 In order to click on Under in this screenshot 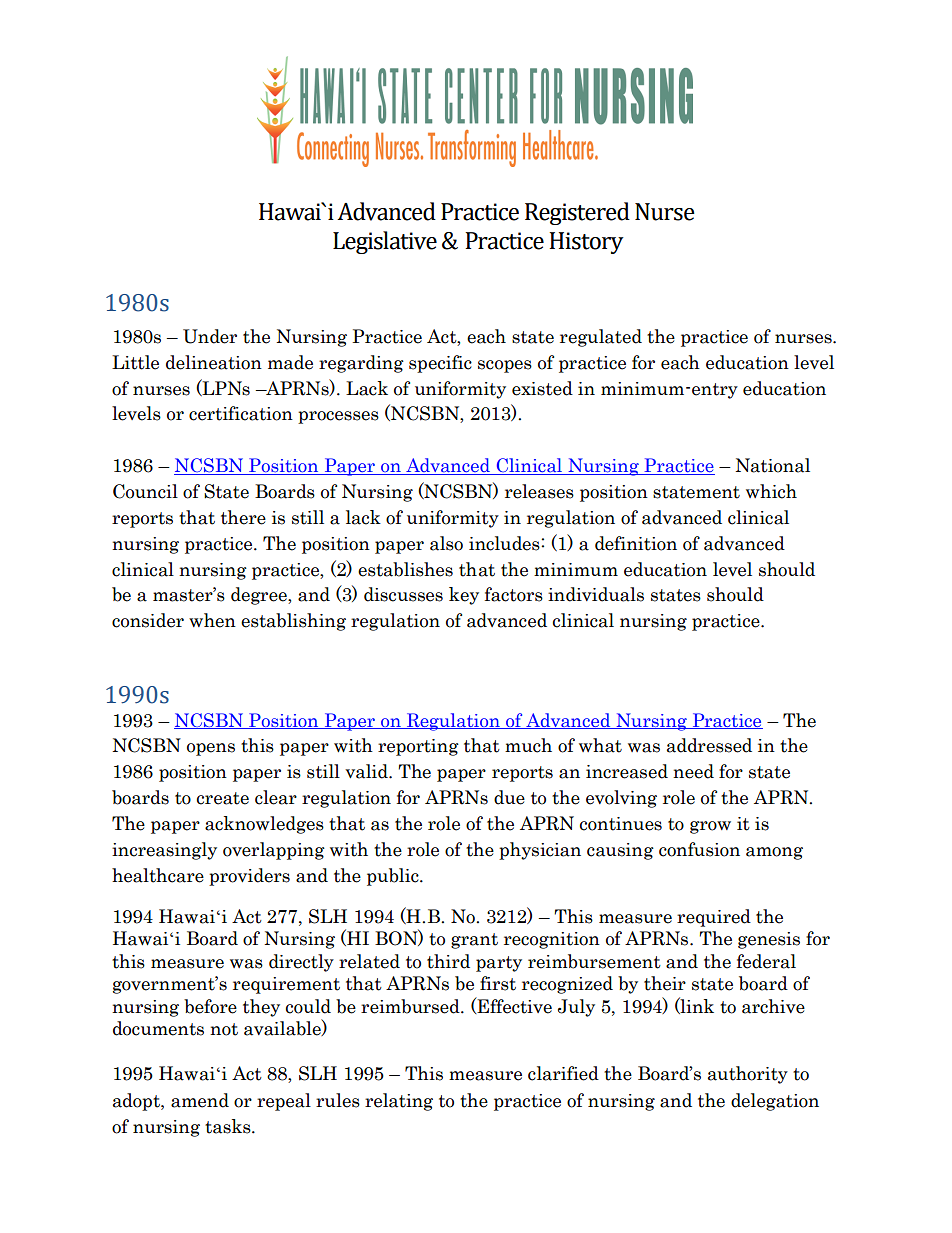, I will do `click(210, 336)`.
